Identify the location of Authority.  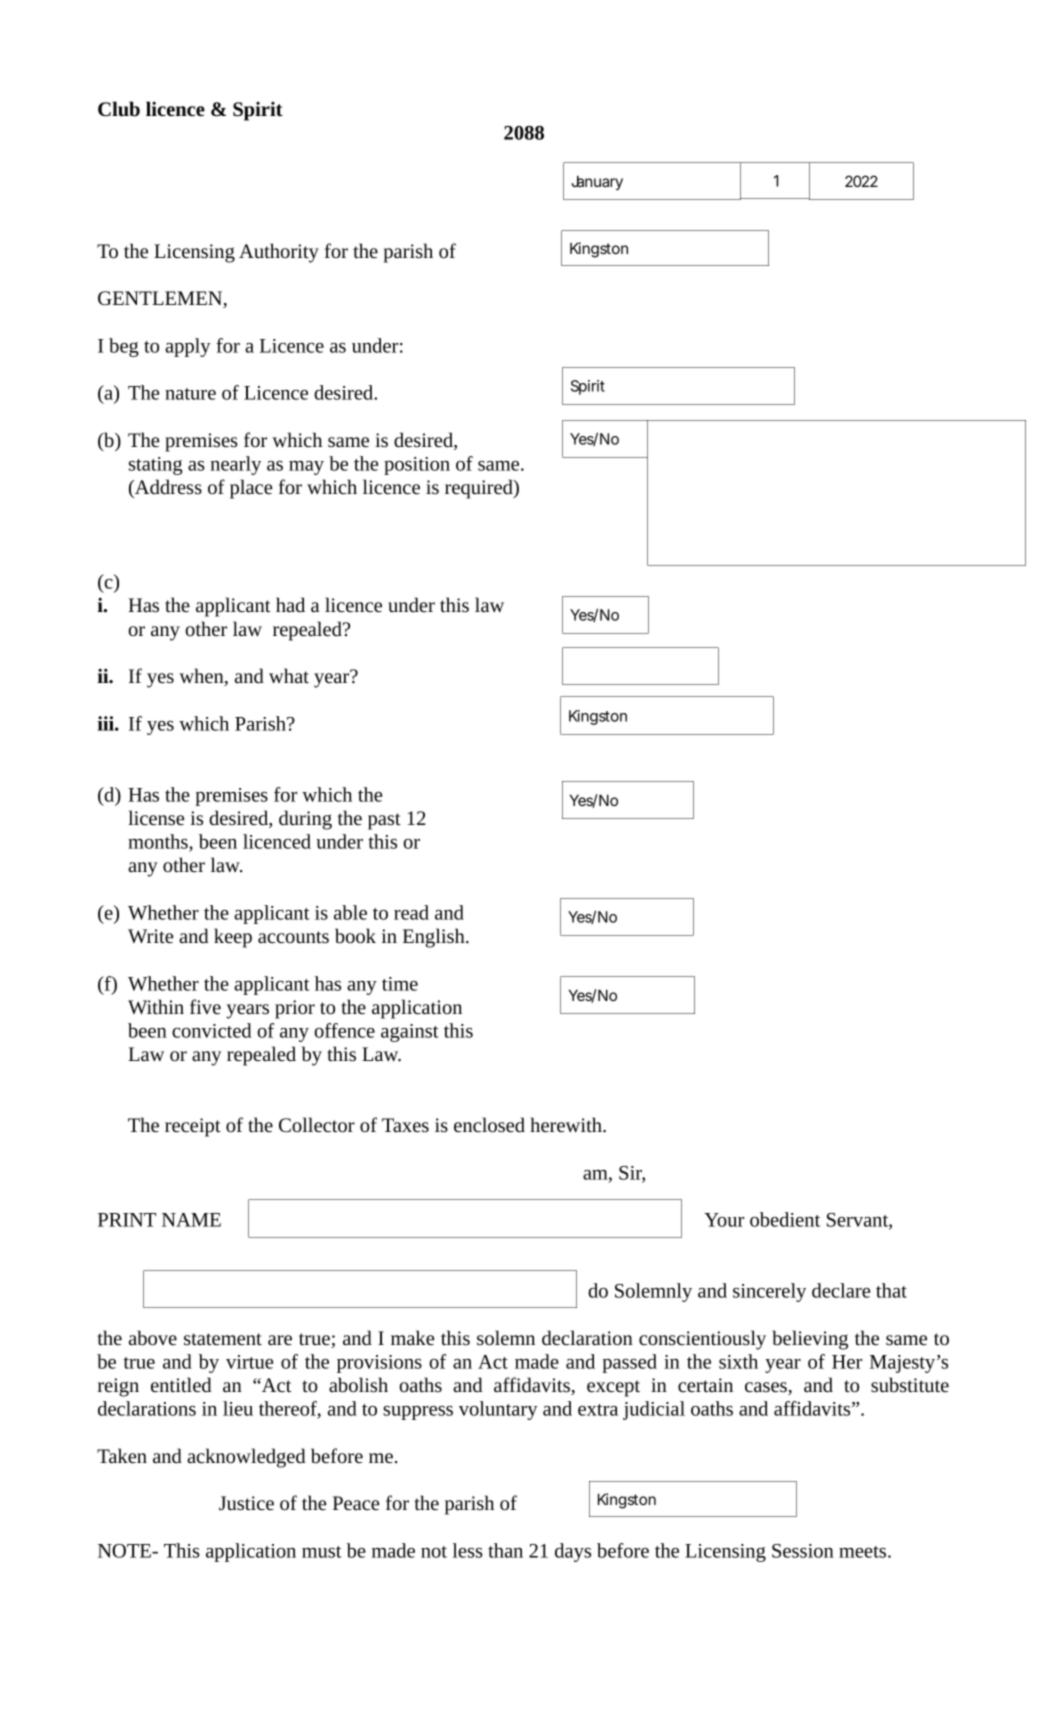
(279, 253).
